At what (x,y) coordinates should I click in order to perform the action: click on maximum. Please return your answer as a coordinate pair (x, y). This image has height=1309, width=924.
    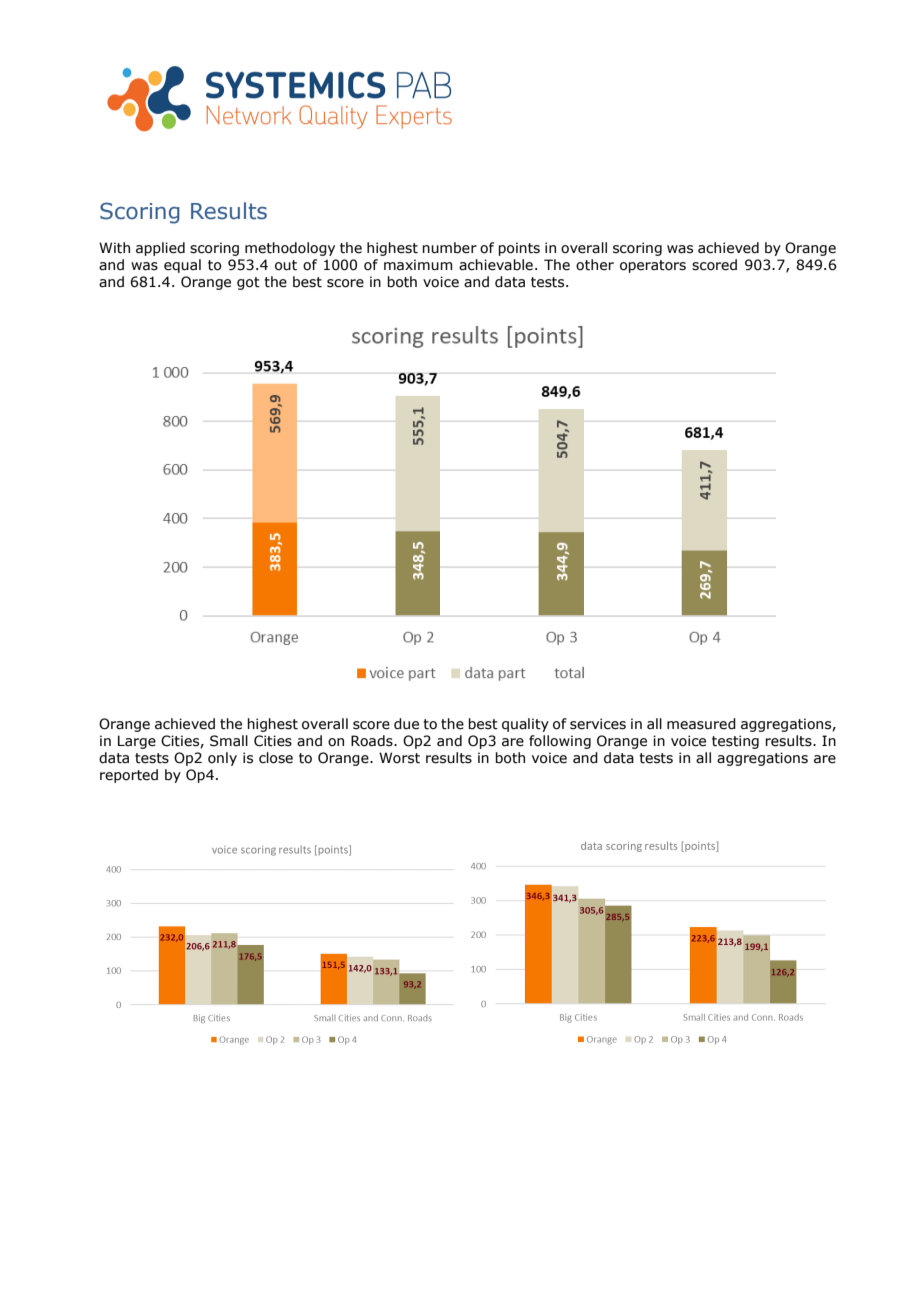
    Looking at the image, I should click on (418, 265).
